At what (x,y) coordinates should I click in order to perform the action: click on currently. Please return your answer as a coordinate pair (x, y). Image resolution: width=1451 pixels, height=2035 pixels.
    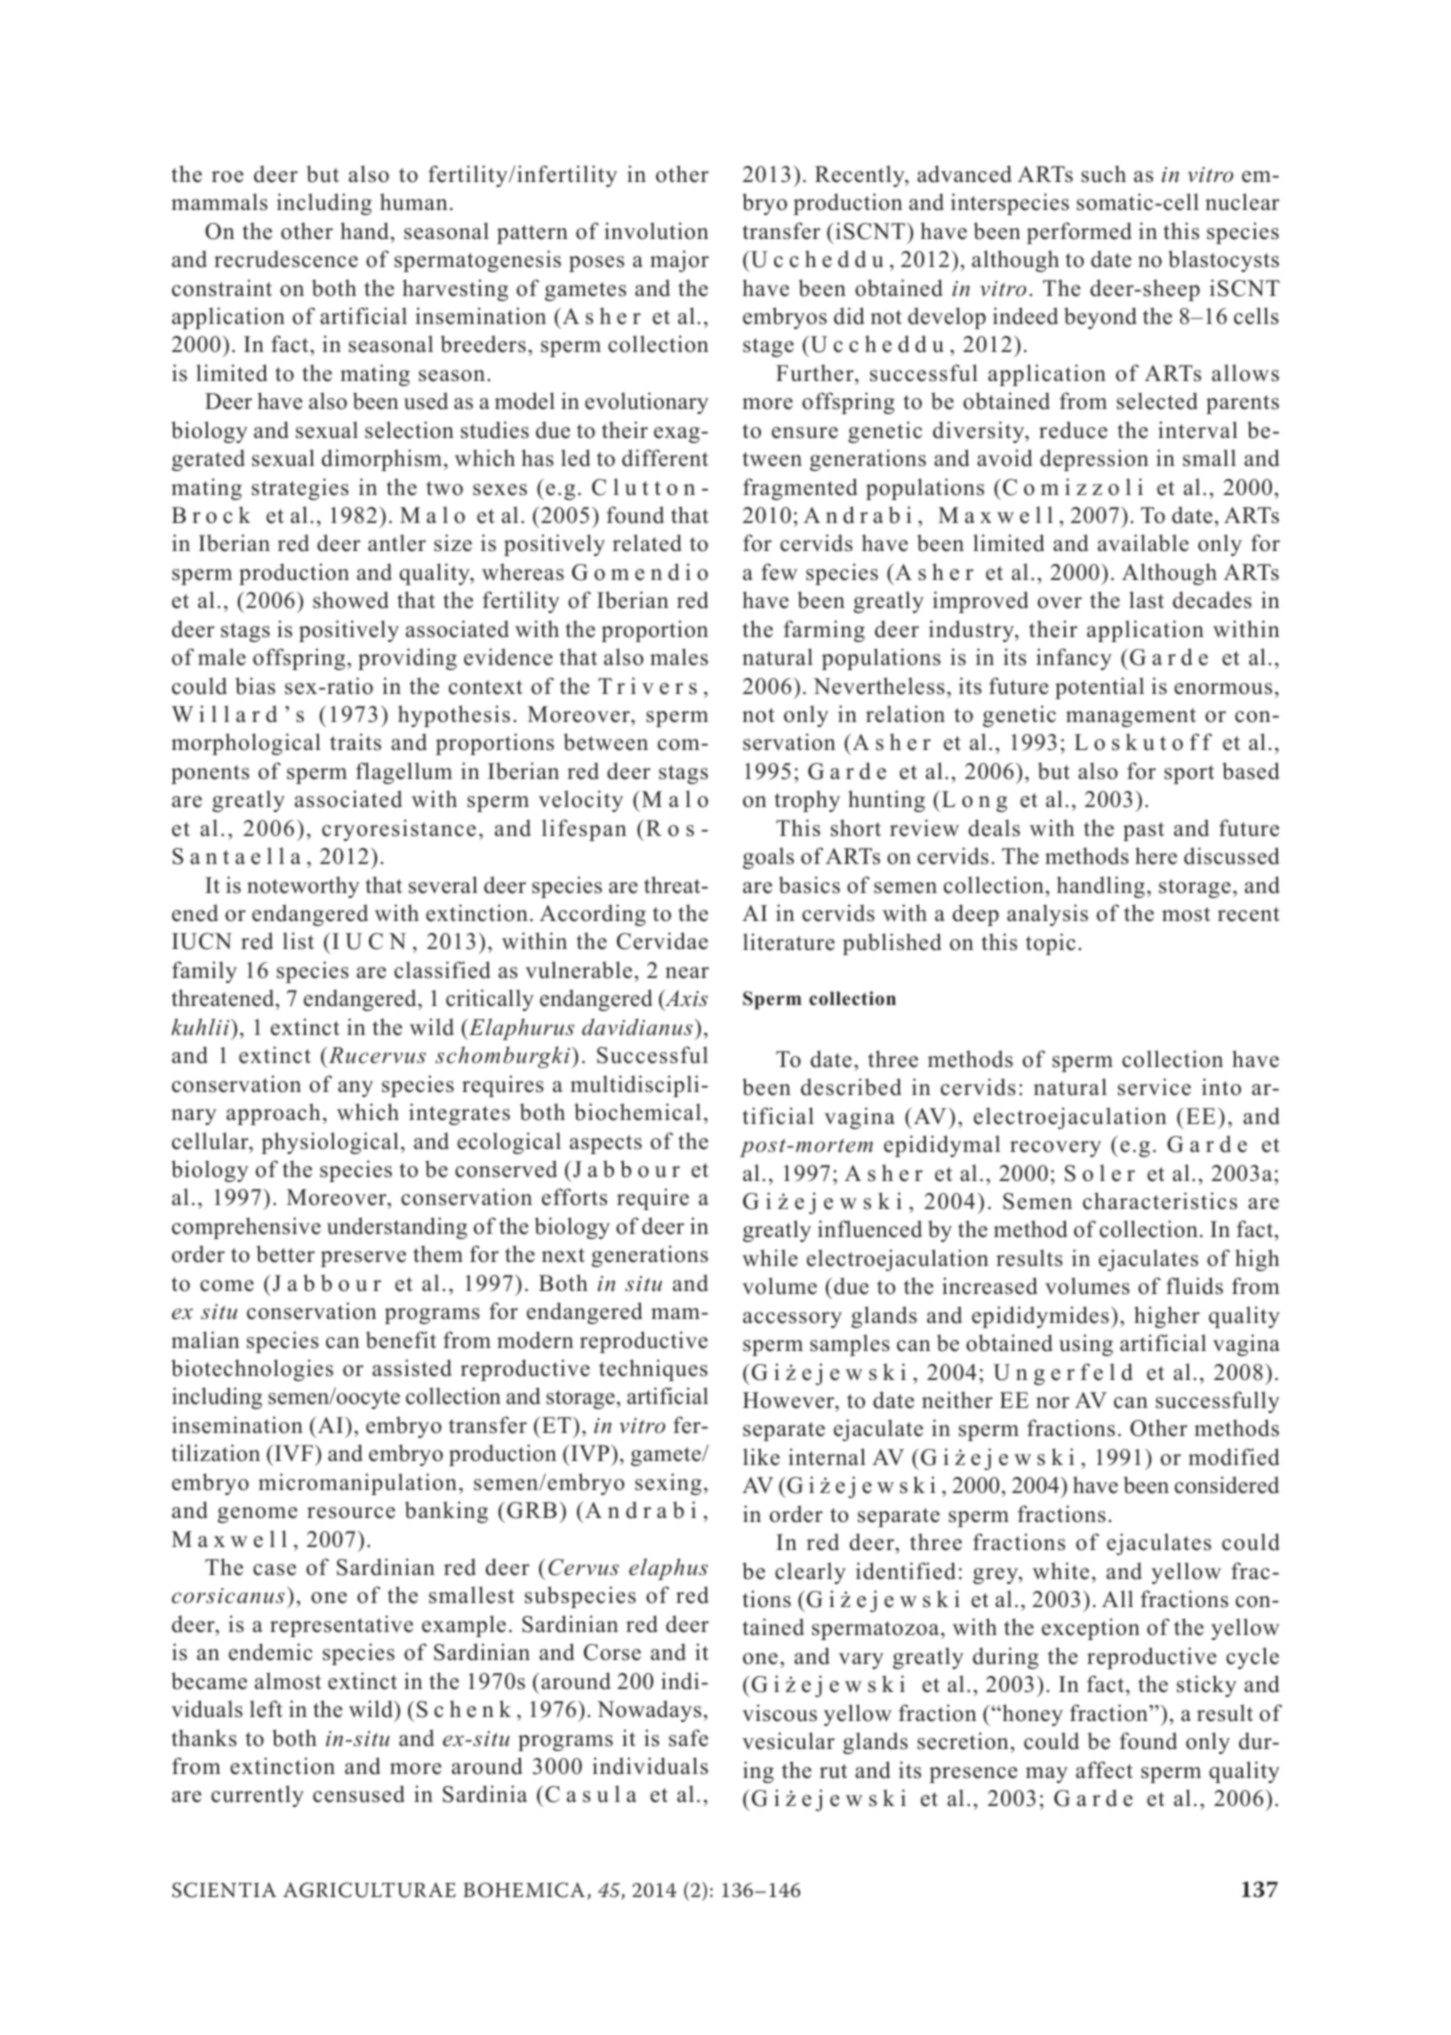
    Looking at the image, I should click on (257, 1796).
